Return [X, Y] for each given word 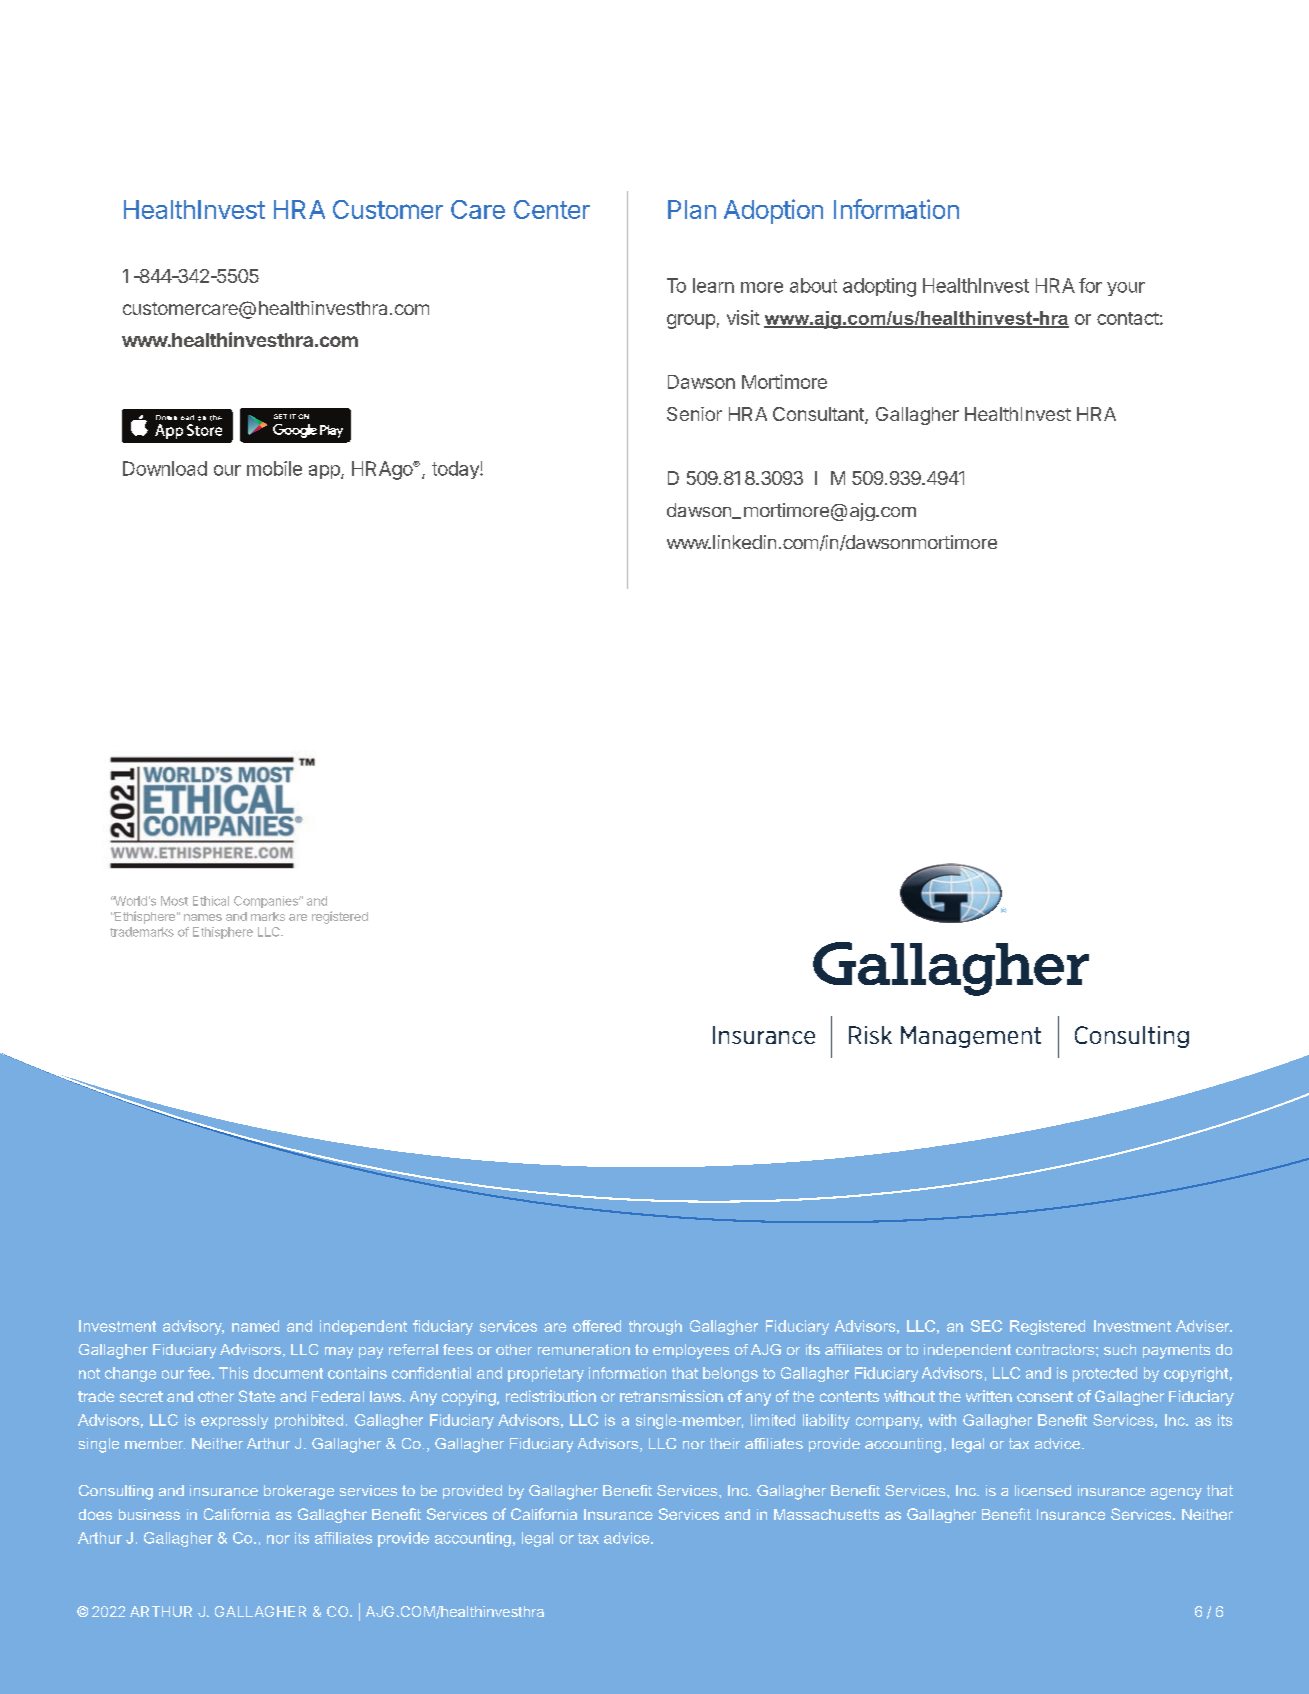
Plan [692, 209]
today [456, 470]
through [655, 1327]
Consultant [819, 415]
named [255, 1326]
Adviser [1204, 1326]
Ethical [211, 901]
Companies [267, 902]
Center [552, 209]
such [1120, 1349]
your [1126, 289]
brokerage [299, 1492]
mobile [274, 468]
